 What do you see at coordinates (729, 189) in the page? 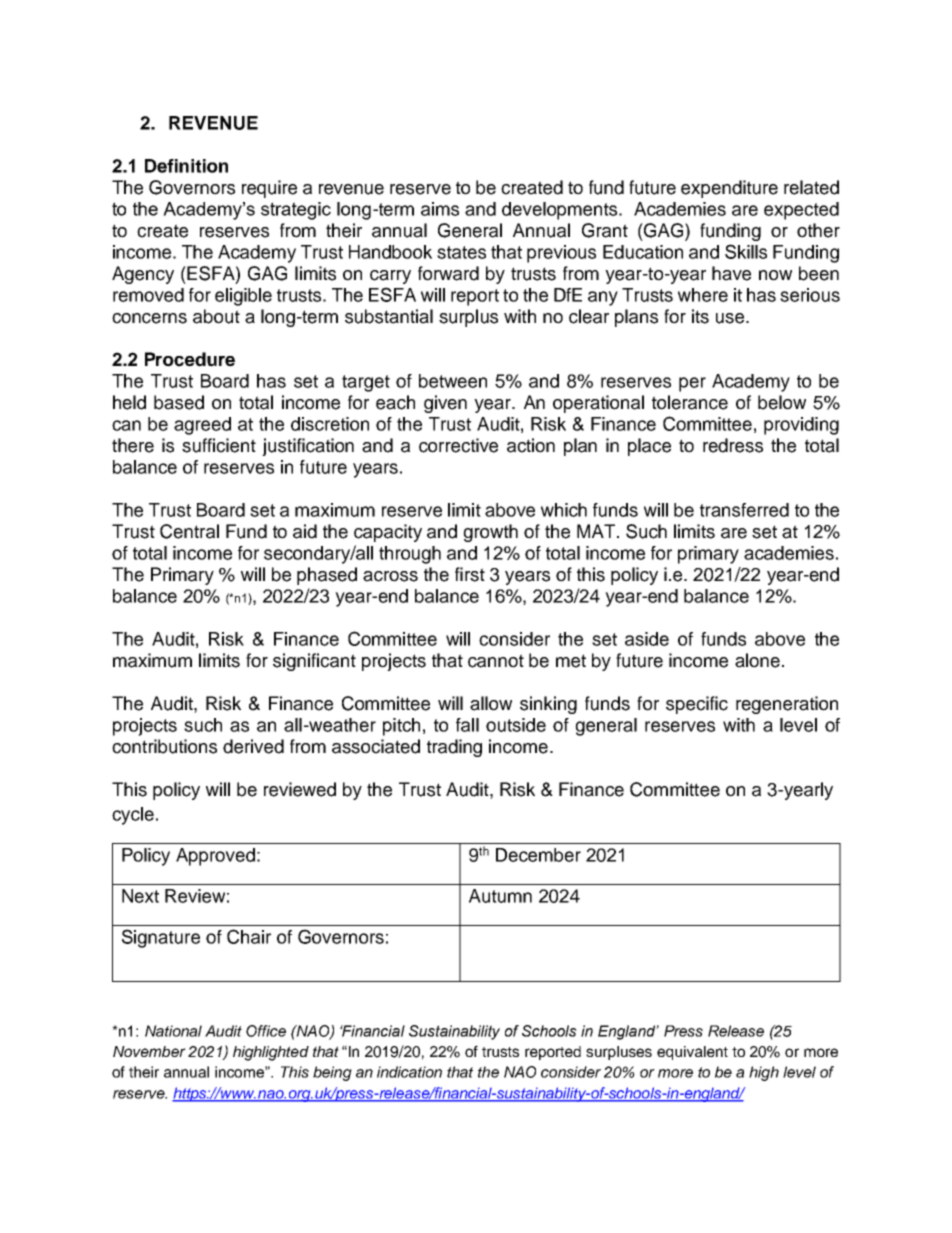
I see `expenditure` at bounding box center [729, 189].
